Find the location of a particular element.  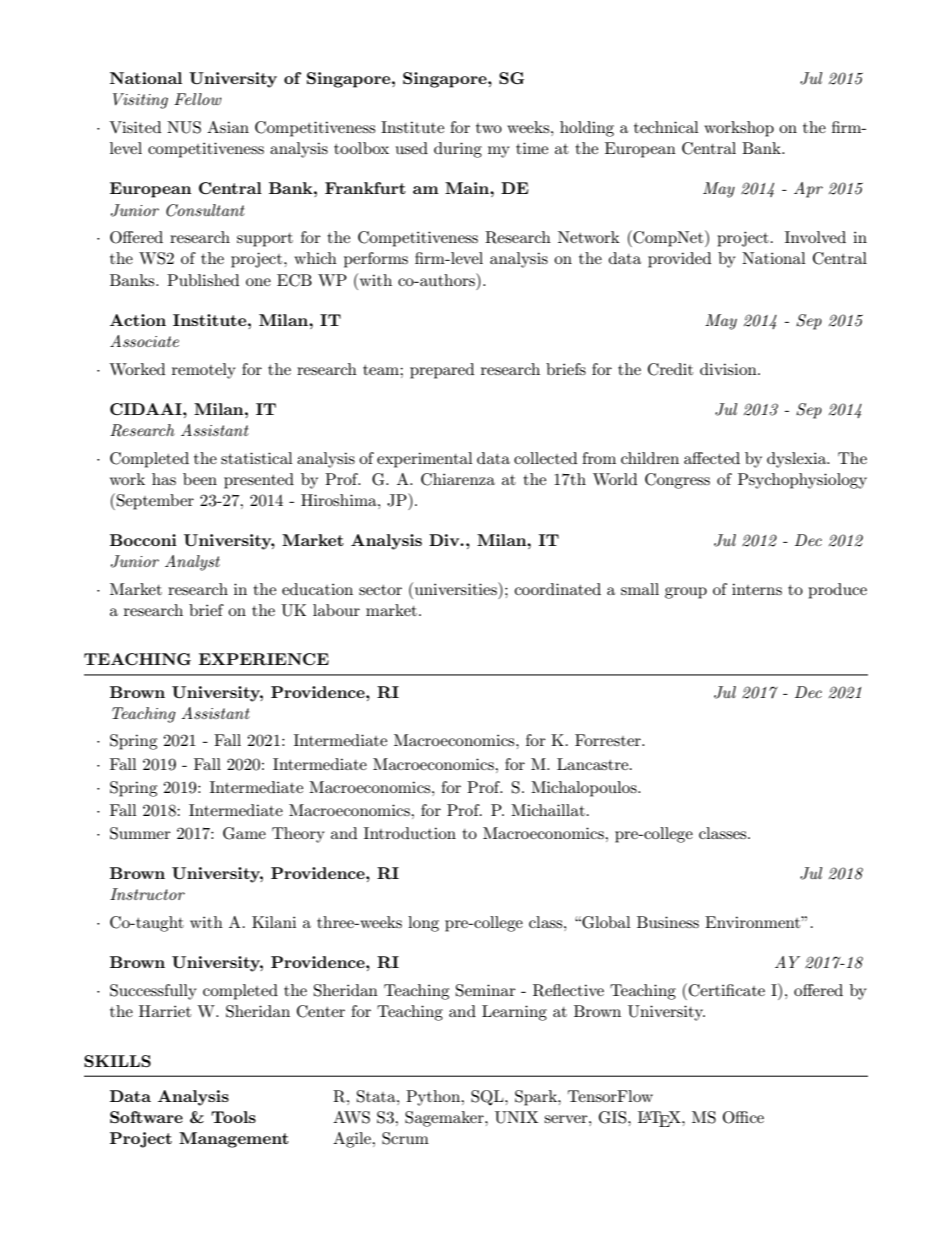

NUS is located at coordinates (184, 127).
